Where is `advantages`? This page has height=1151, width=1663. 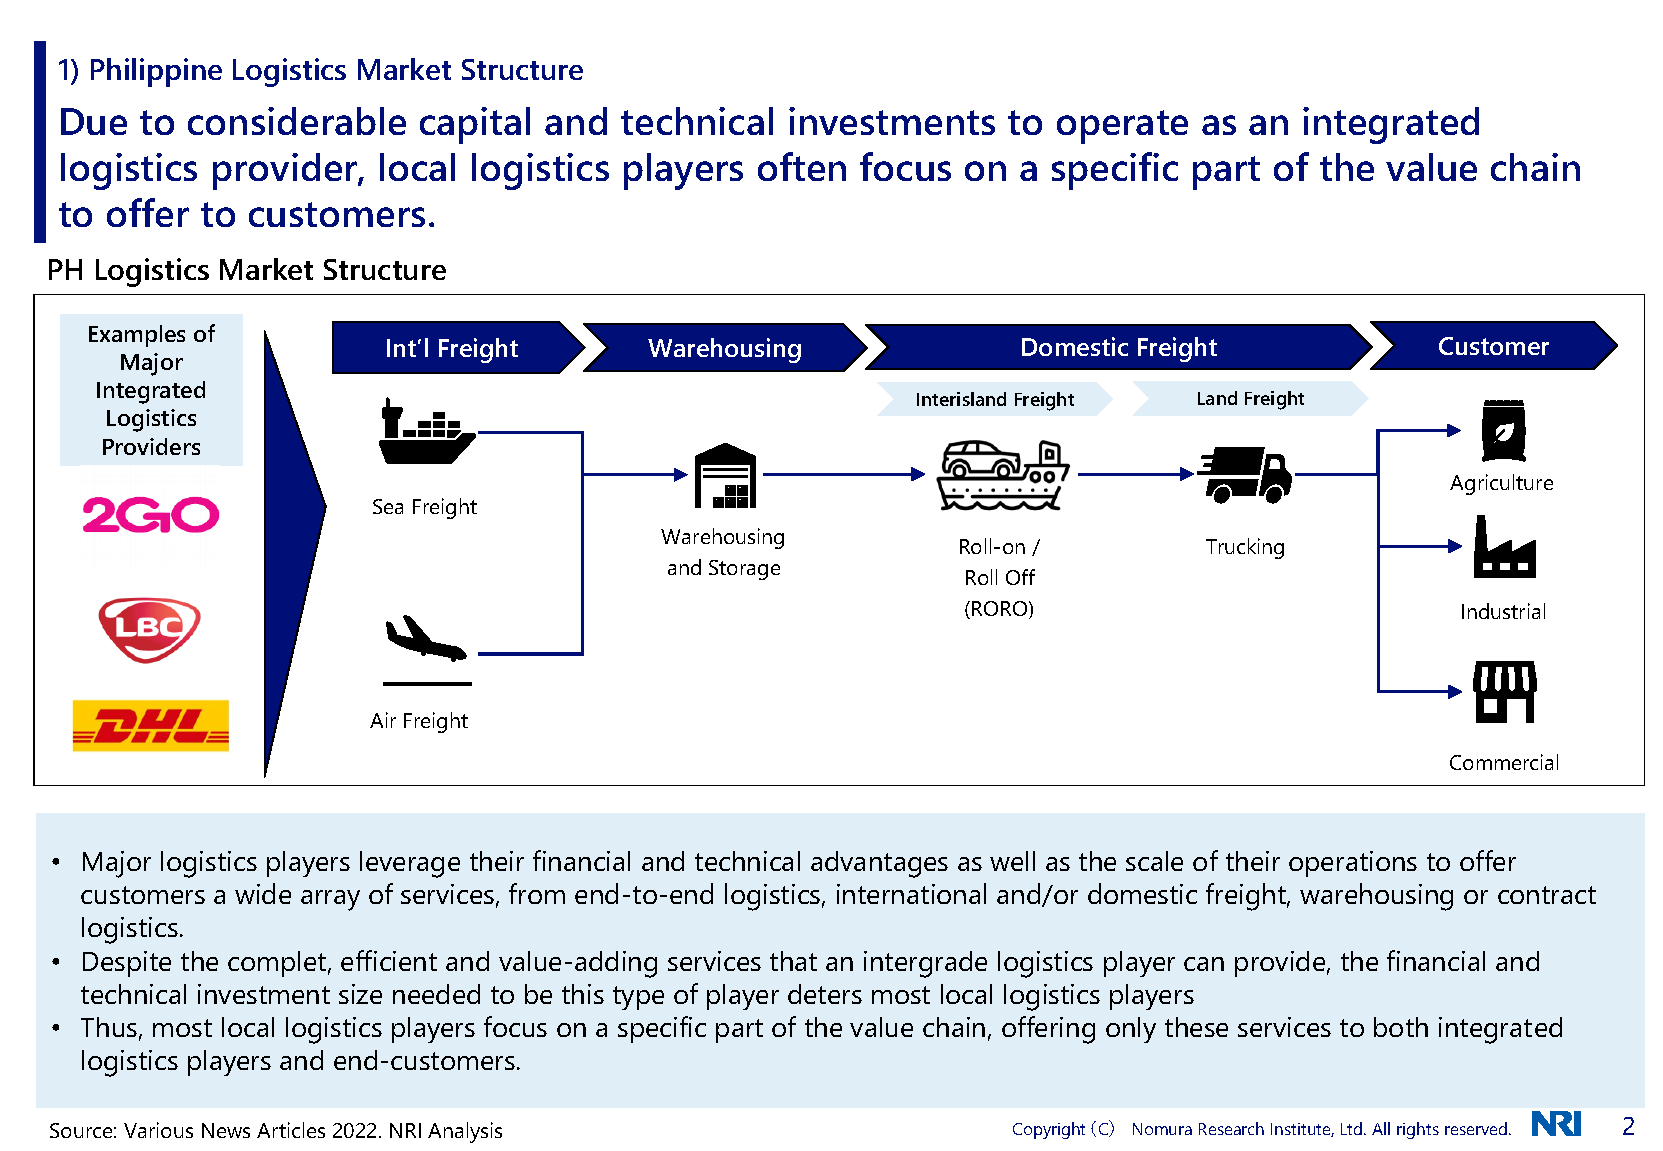 advantages is located at coordinates (879, 864).
